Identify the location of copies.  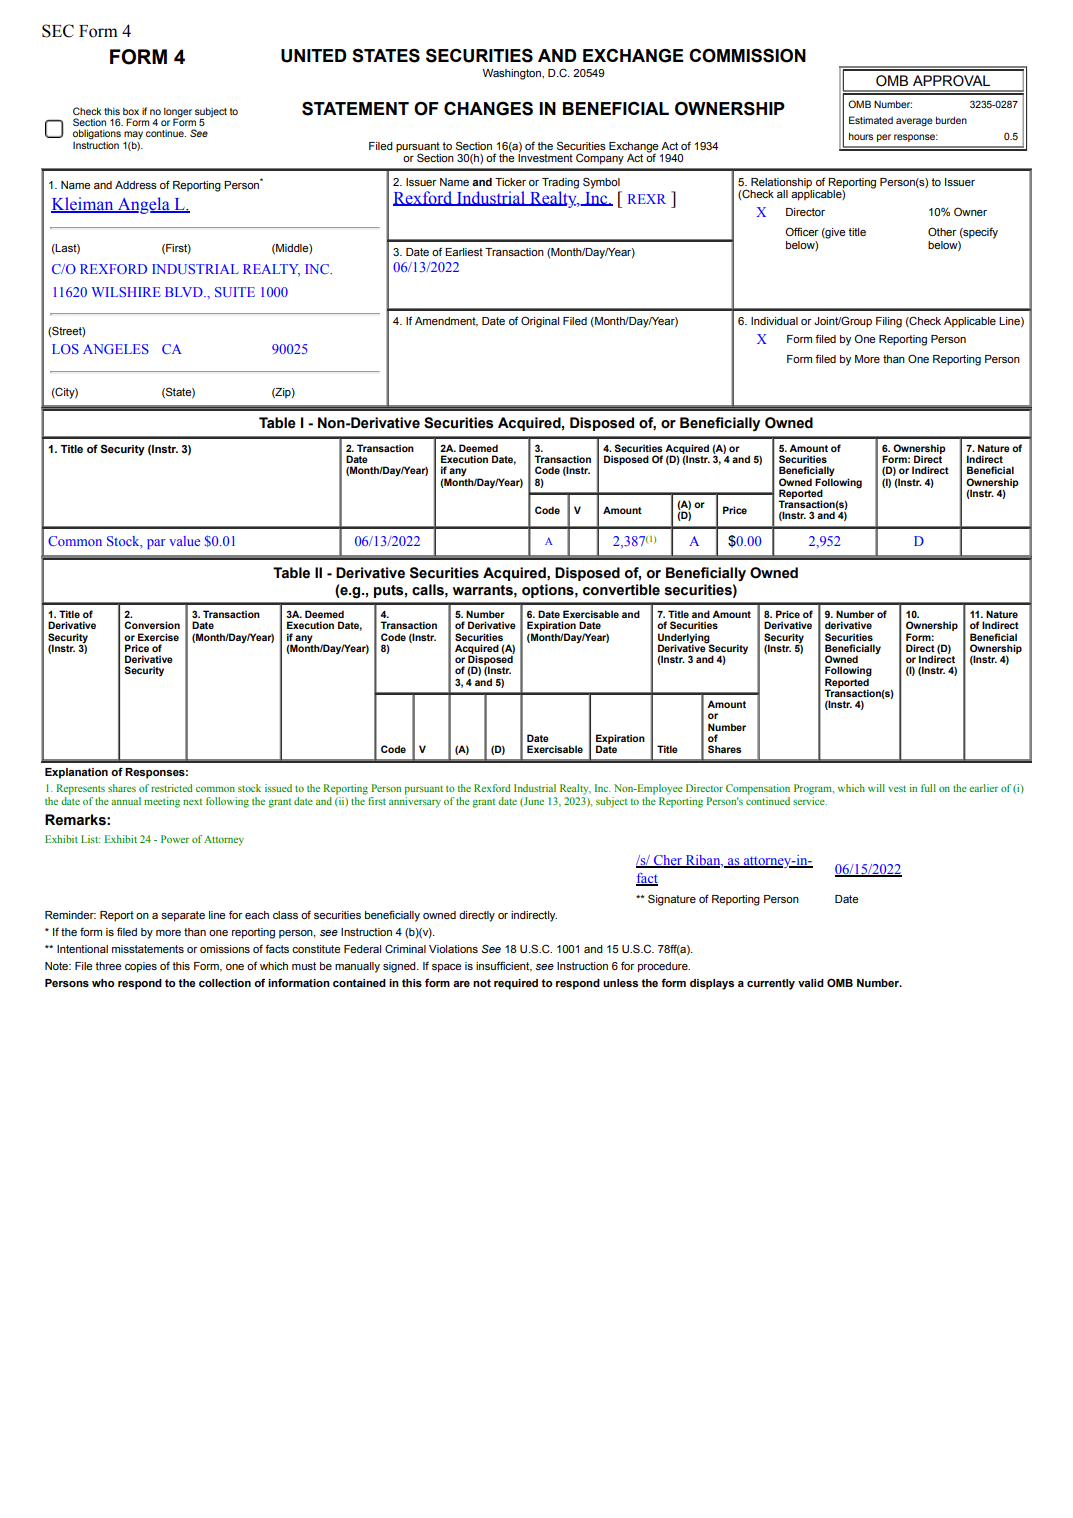
(141, 967).
